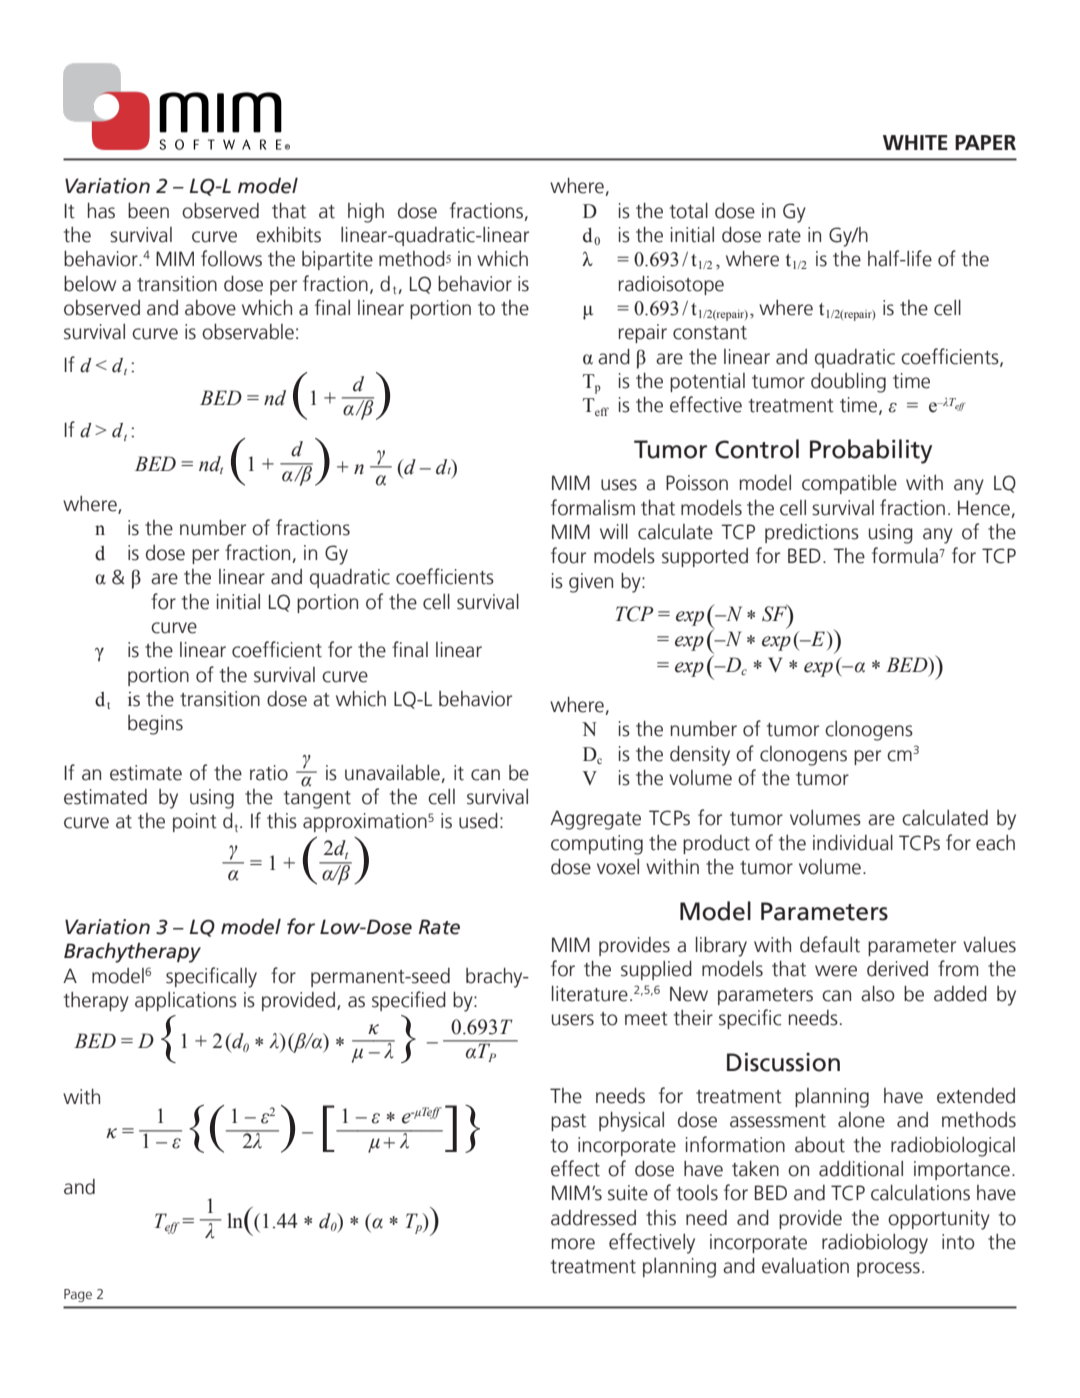 This image has width=1080, height=1398. What do you see at coordinates (915, 142) in the image?
I see `WHITE` at bounding box center [915, 142].
